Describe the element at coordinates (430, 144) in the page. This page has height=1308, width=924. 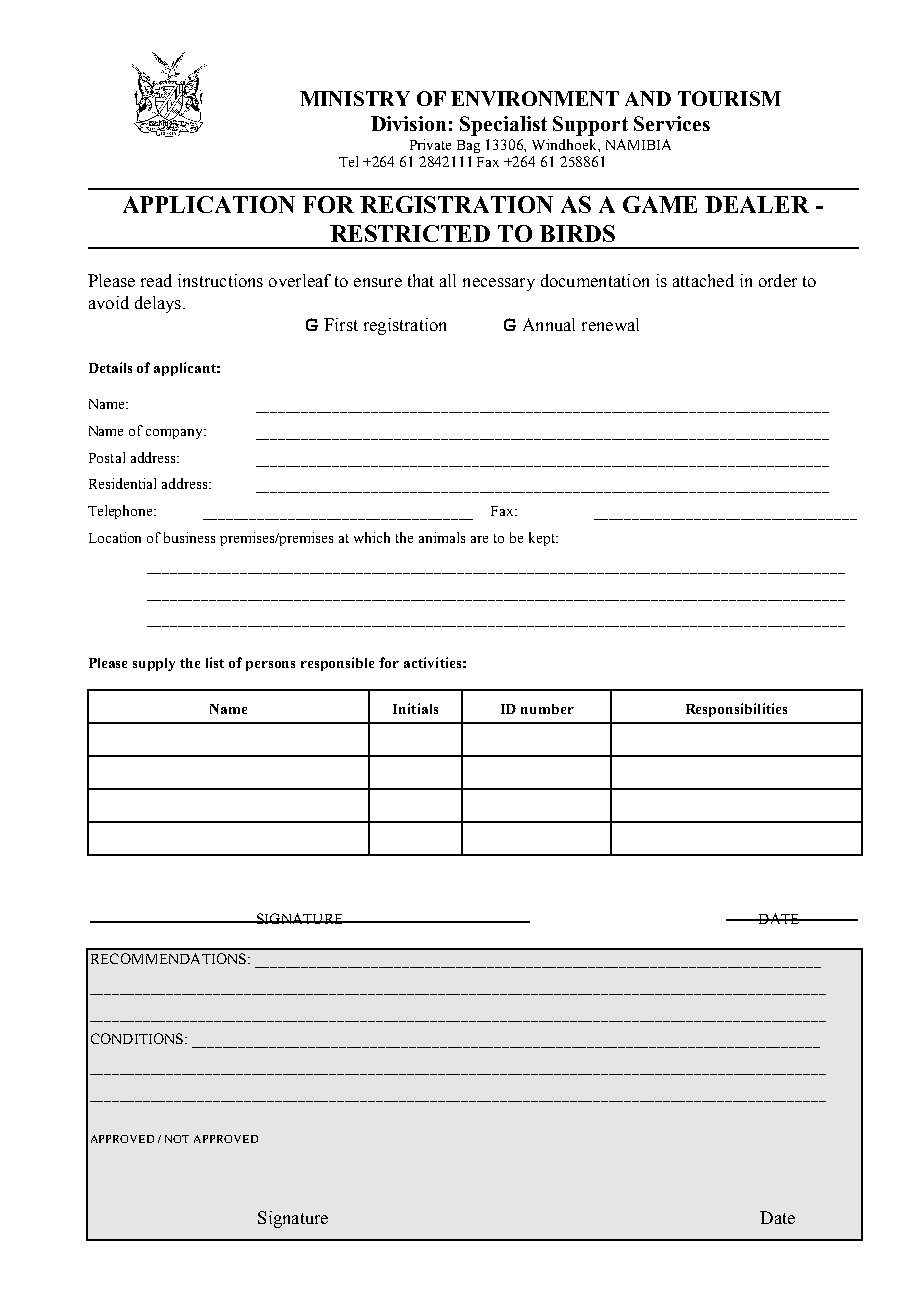
I see `Private` at that location.
